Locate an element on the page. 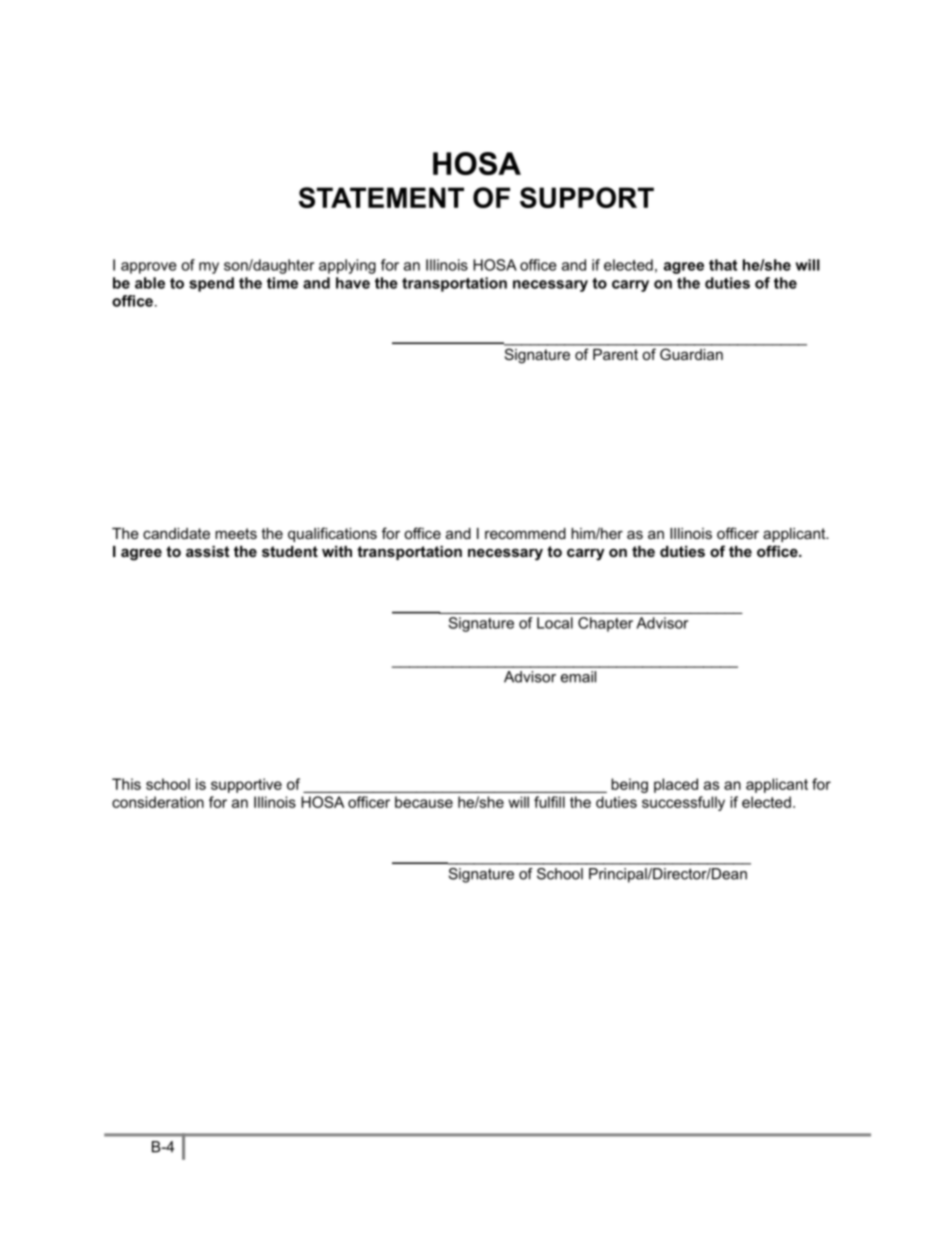 The image size is (952, 1233). being is located at coordinates (629, 785).
